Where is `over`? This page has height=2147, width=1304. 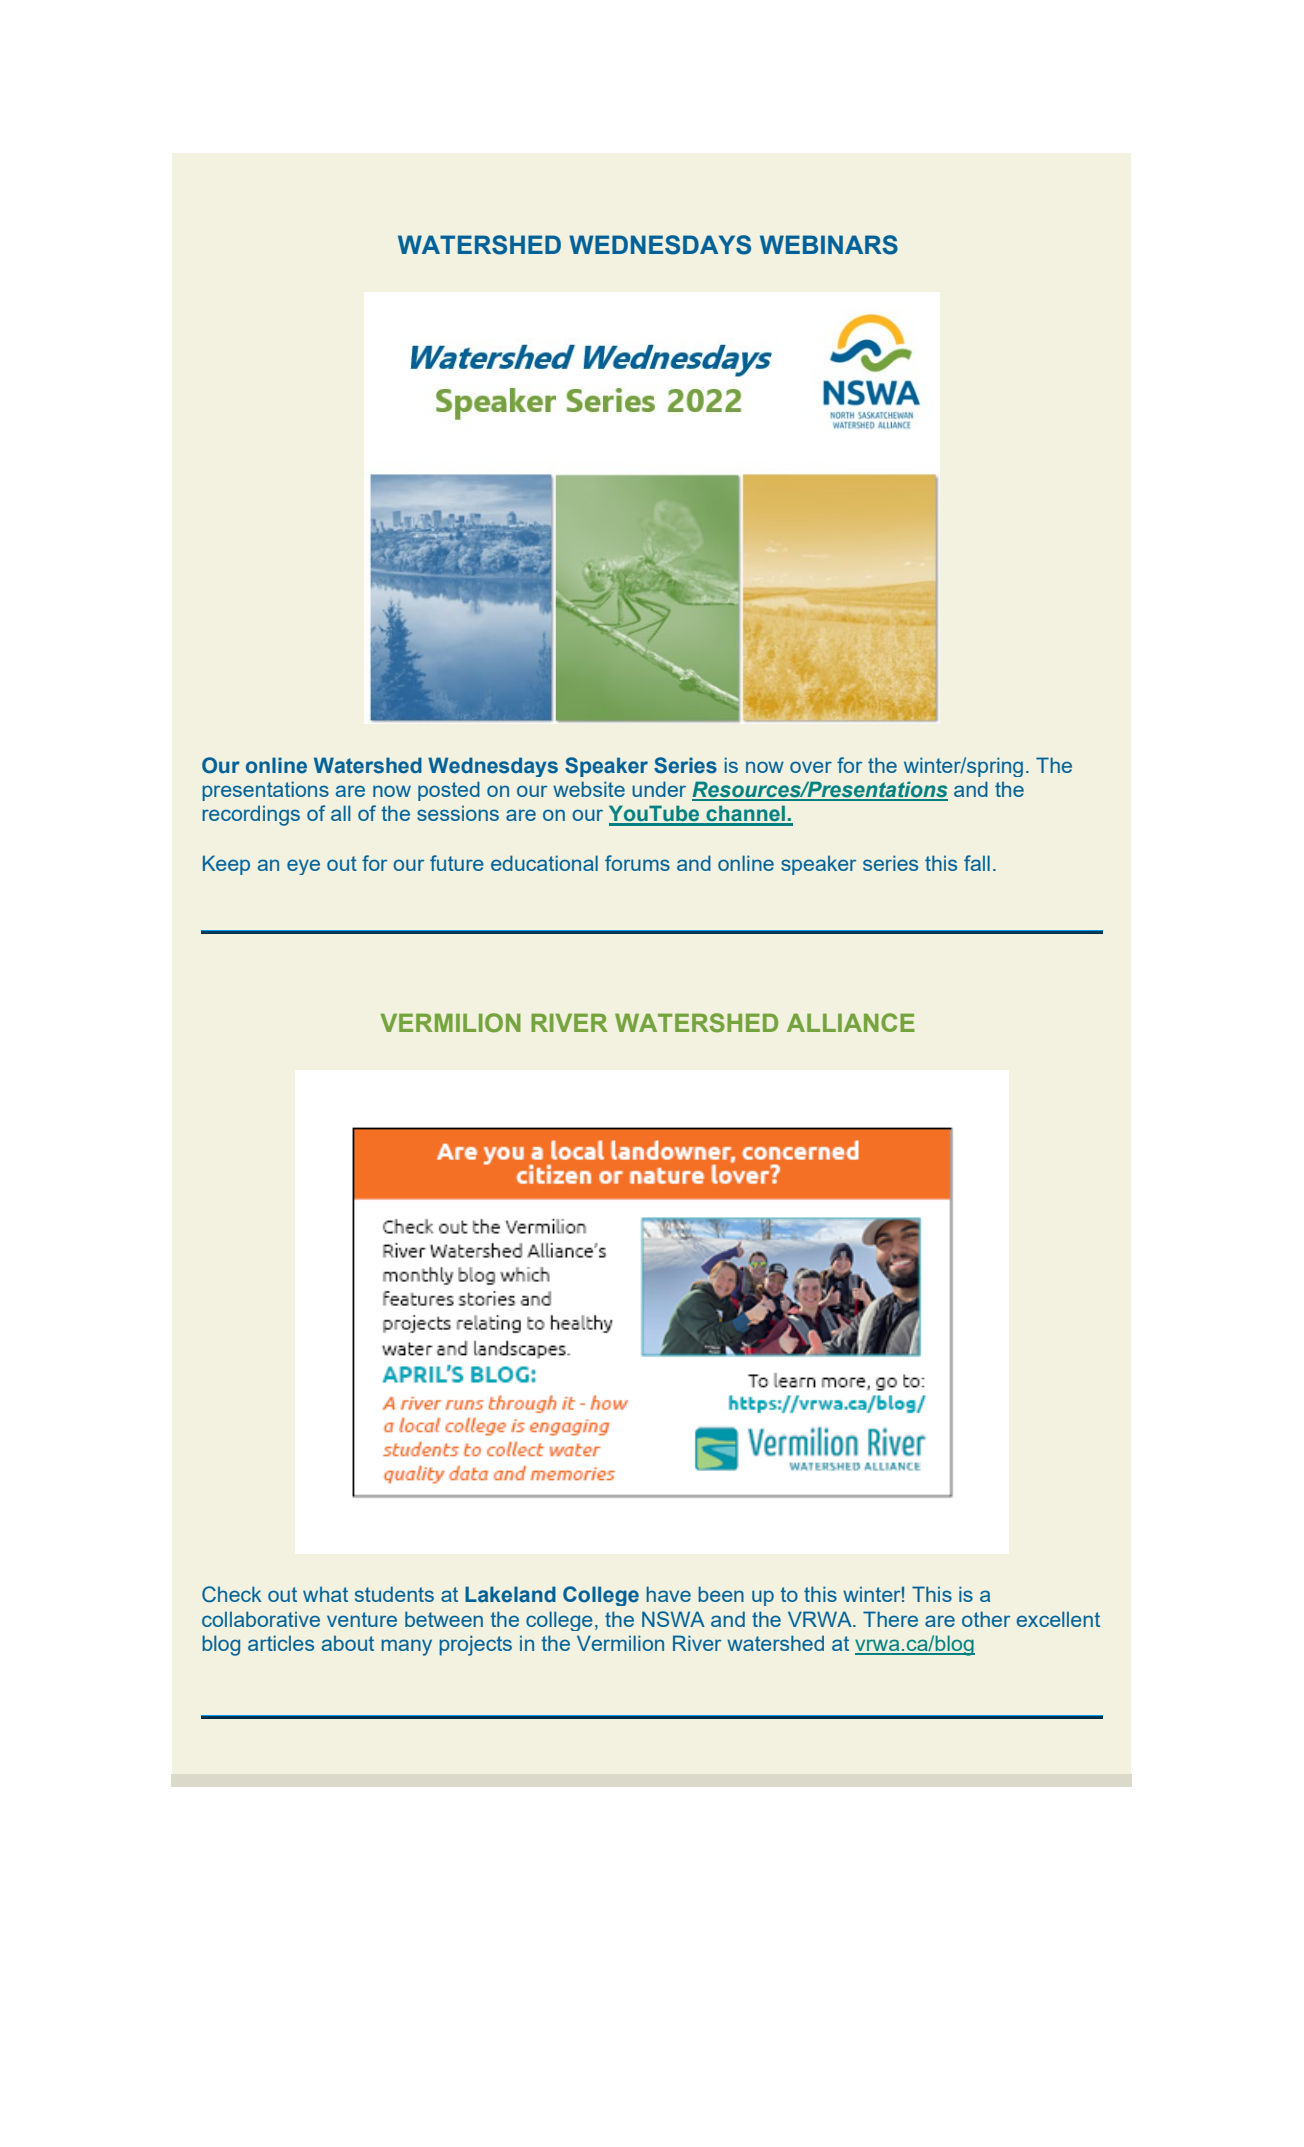
over is located at coordinates (811, 767).
